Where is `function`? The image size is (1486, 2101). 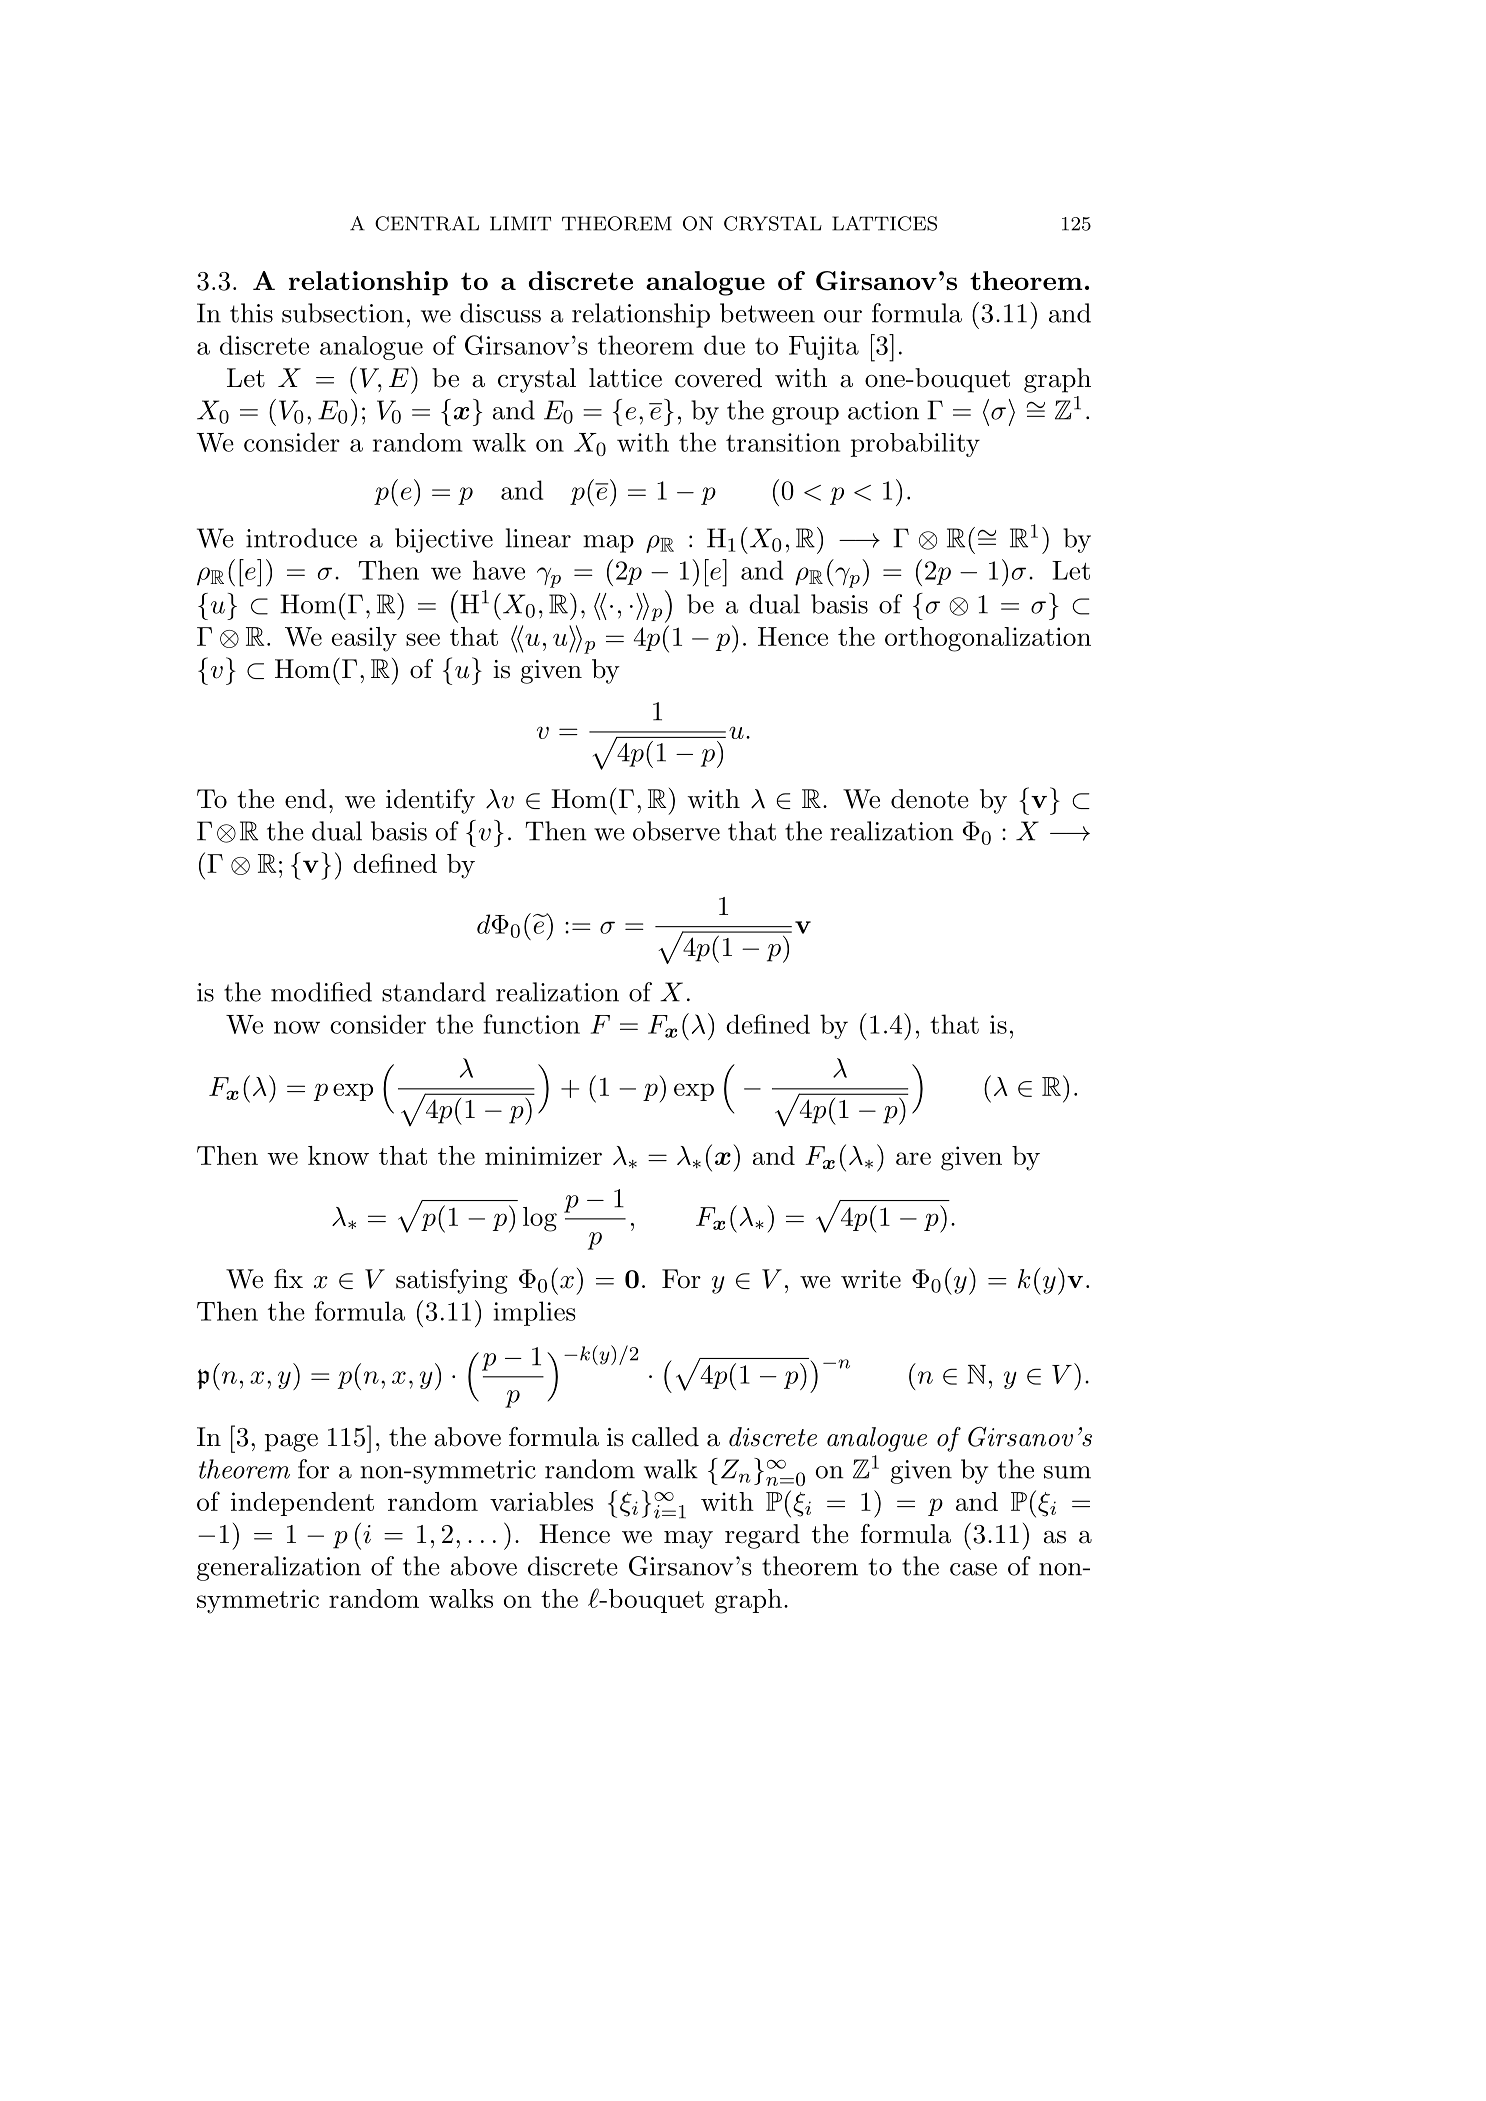 function is located at coordinates (531, 1024).
